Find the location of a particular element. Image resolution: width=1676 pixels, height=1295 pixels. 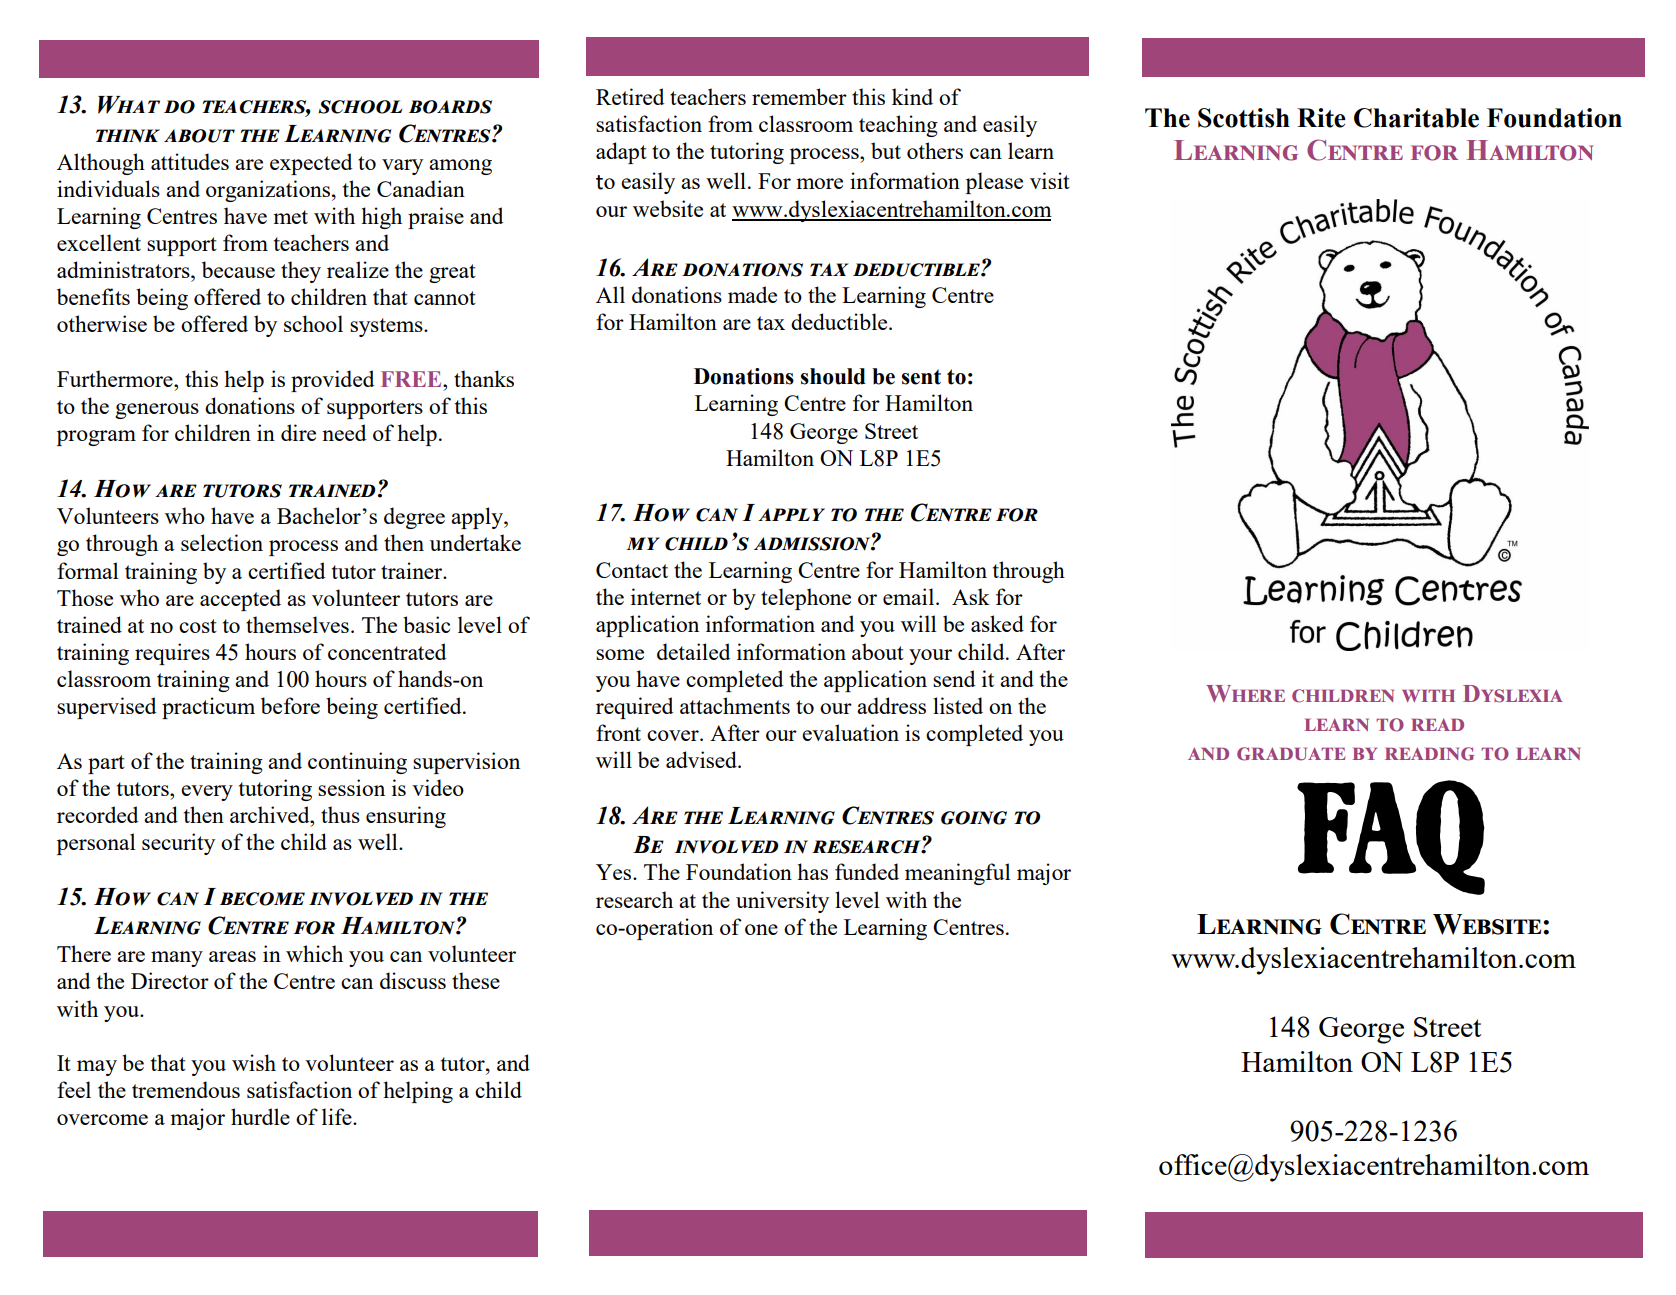

every is located at coordinates (207, 793).
